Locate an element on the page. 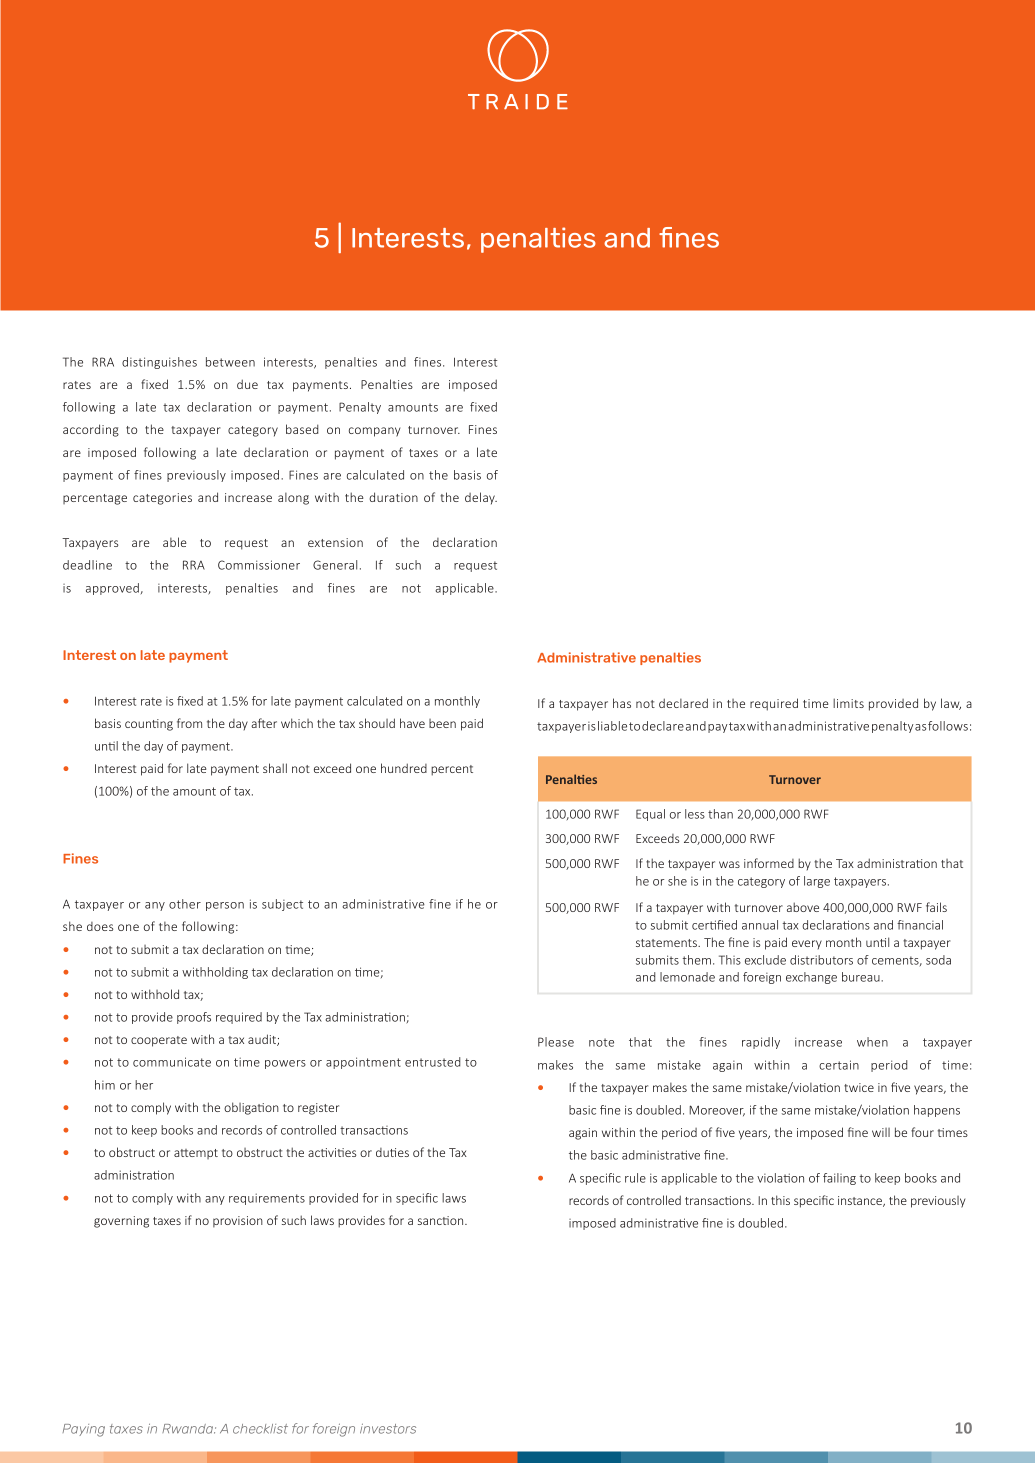  been is located at coordinates (442, 723).
